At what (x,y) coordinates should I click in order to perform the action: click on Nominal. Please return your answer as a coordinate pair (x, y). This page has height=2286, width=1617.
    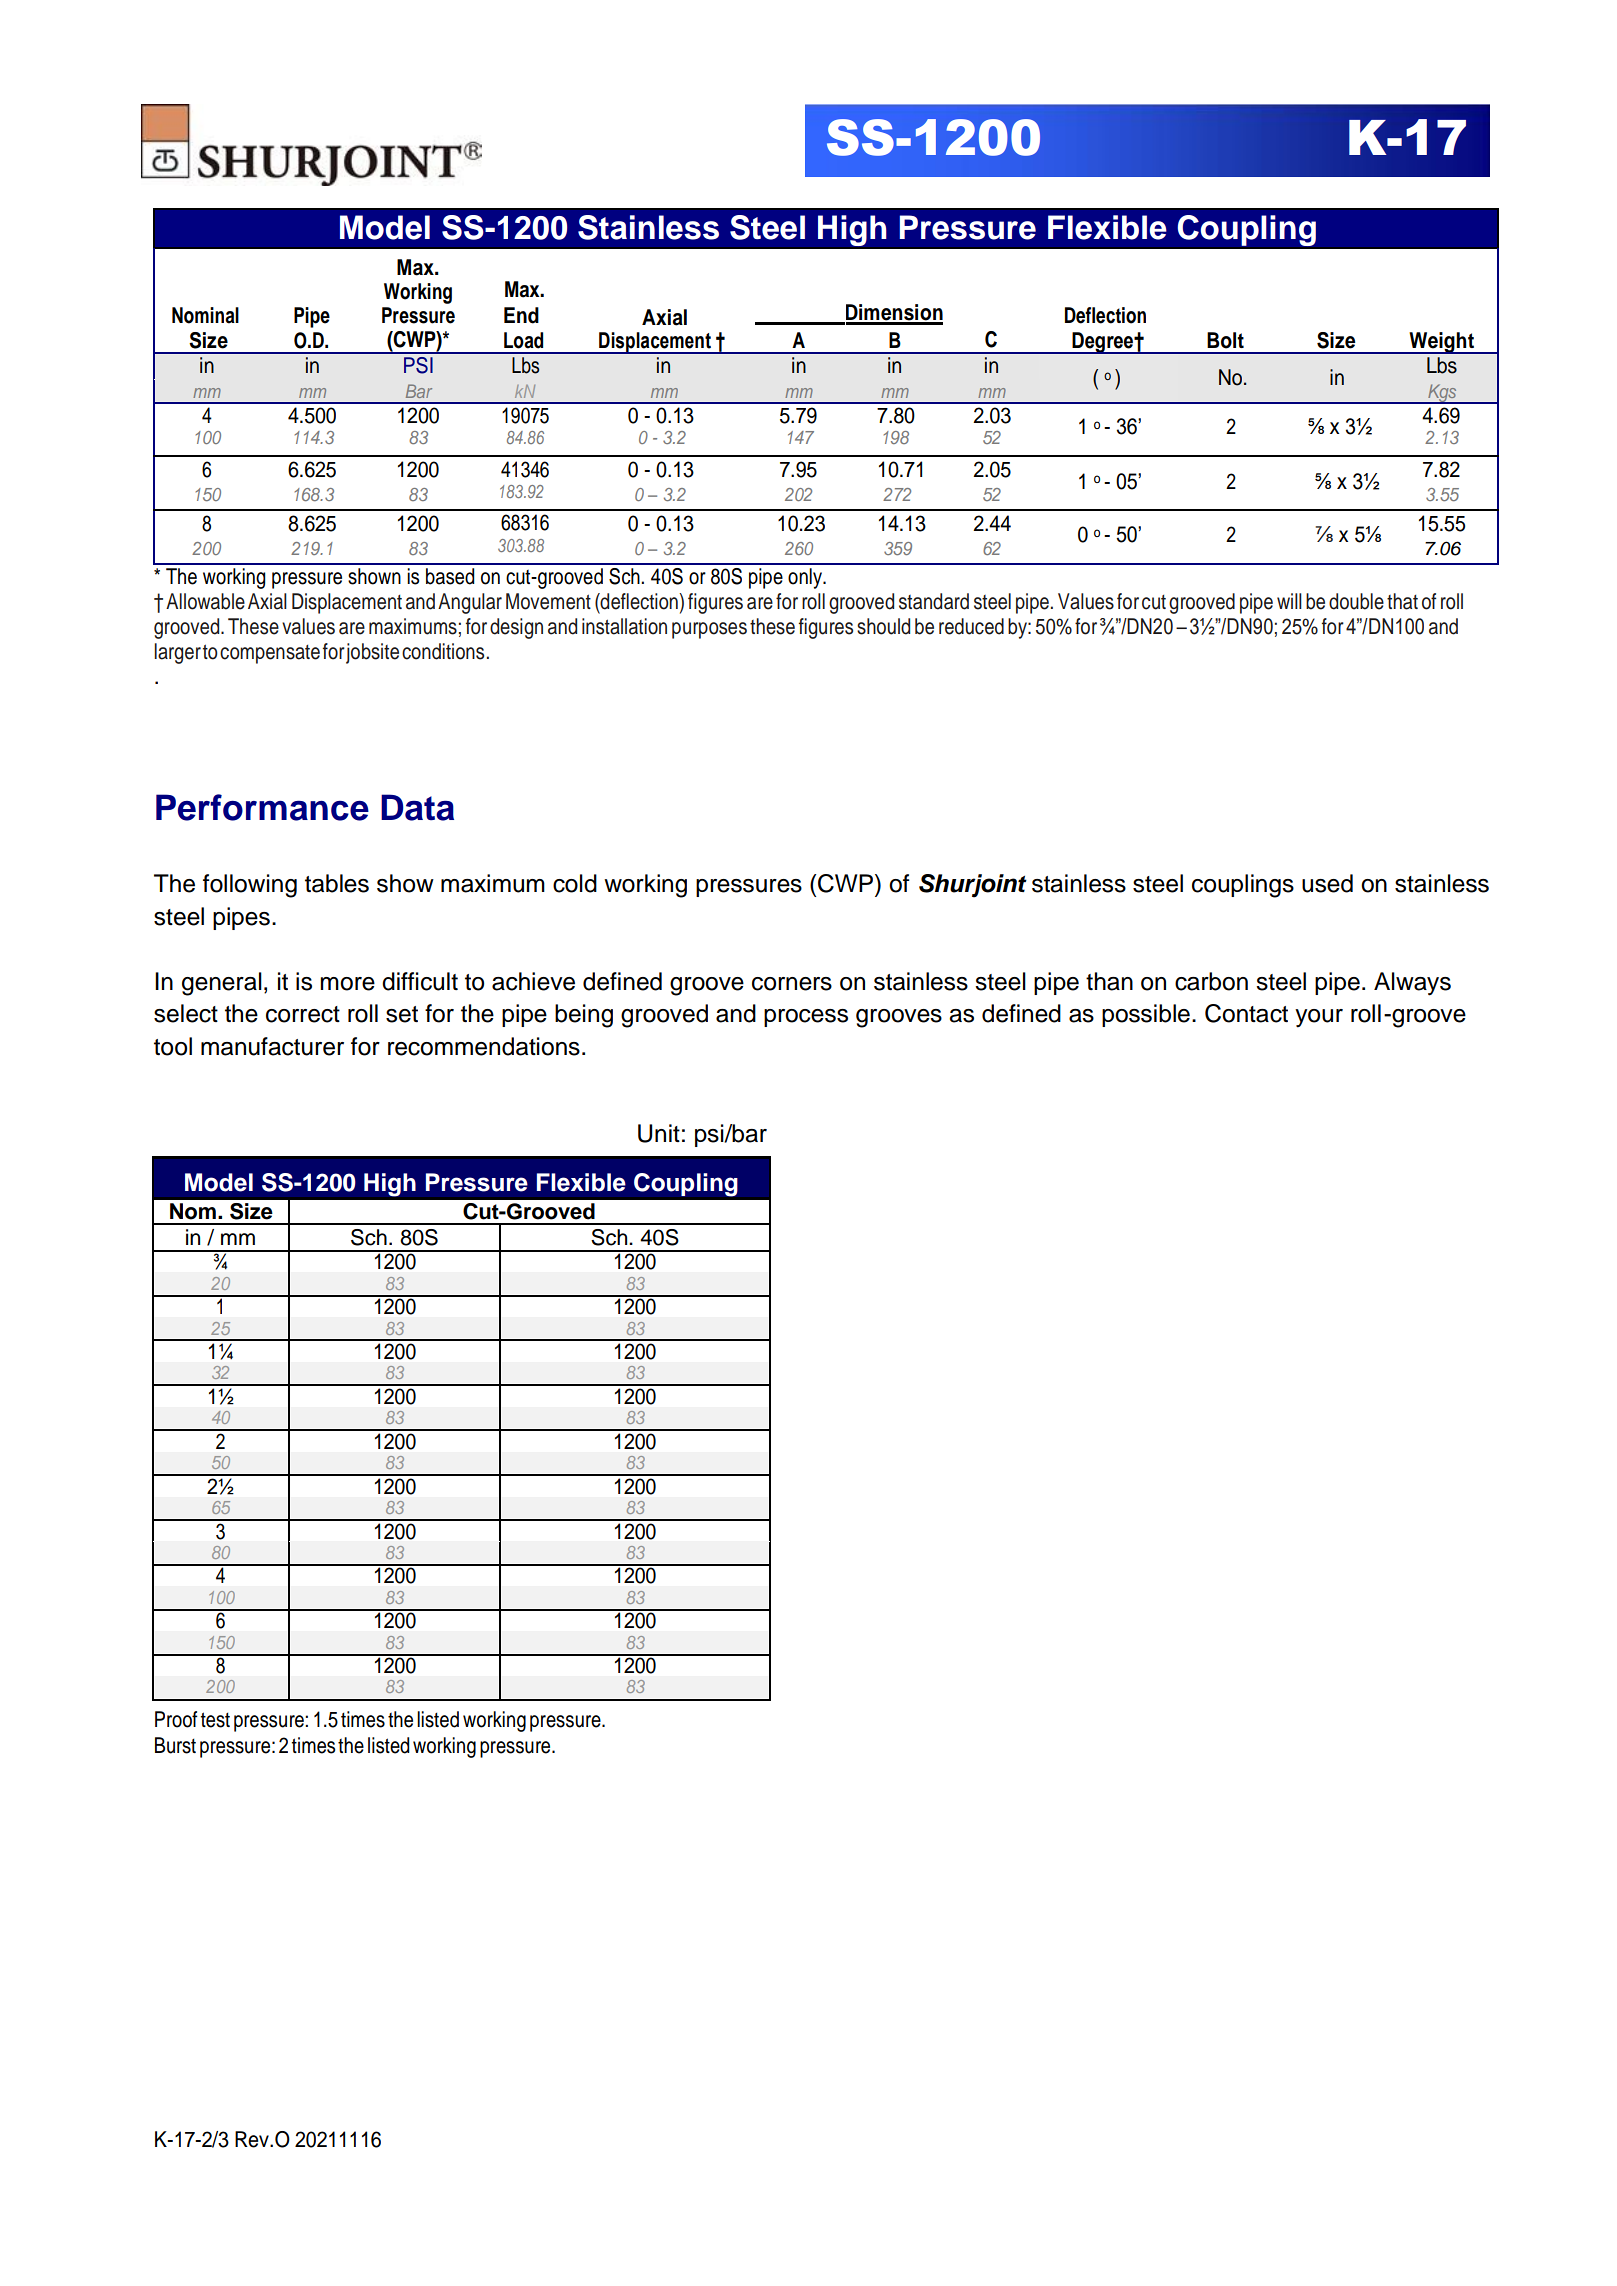
    Looking at the image, I should click on (205, 315).
